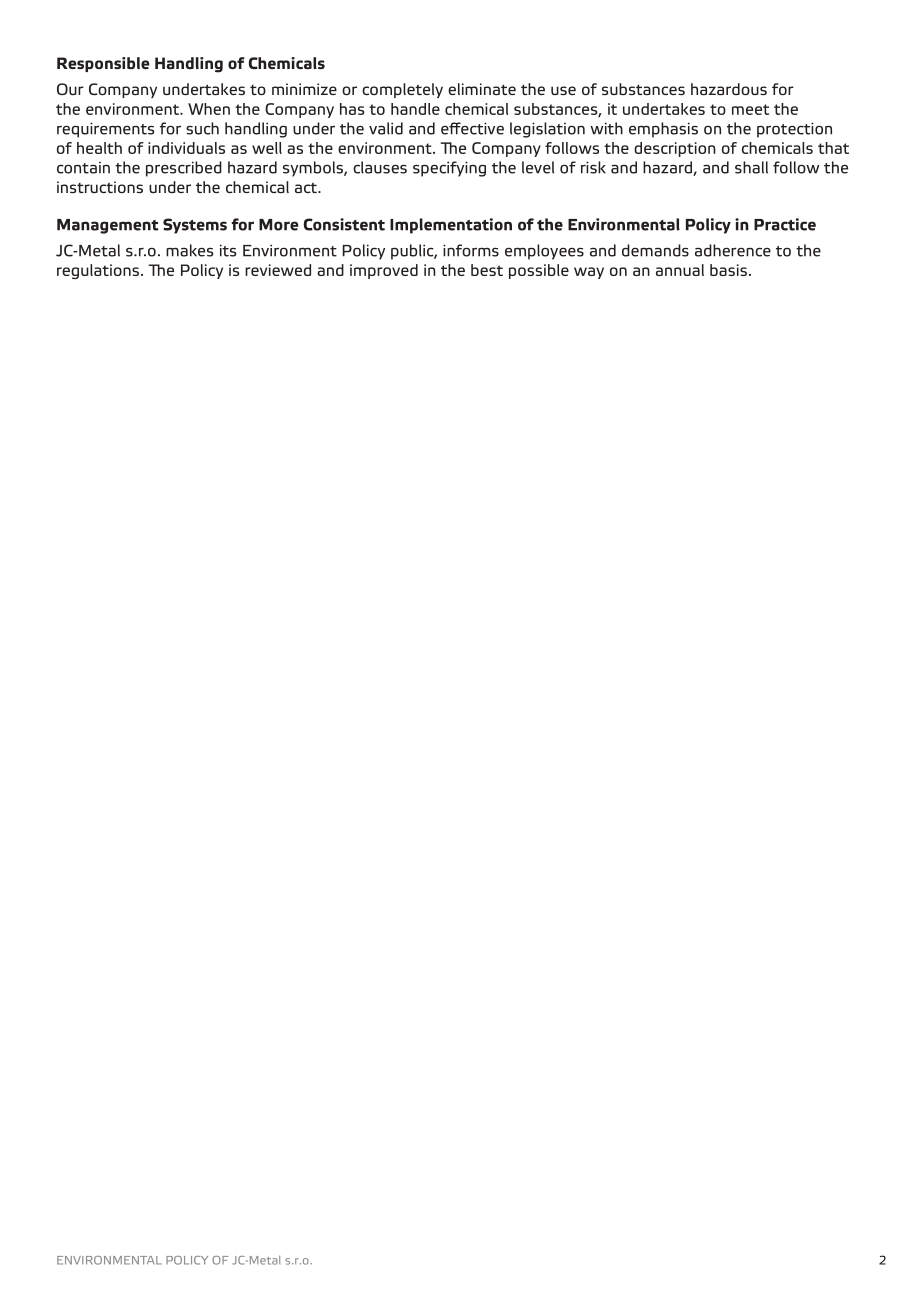 The width and height of the screenshot is (924, 1308). What do you see at coordinates (471, 250) in the screenshot?
I see `informs` at bounding box center [471, 250].
